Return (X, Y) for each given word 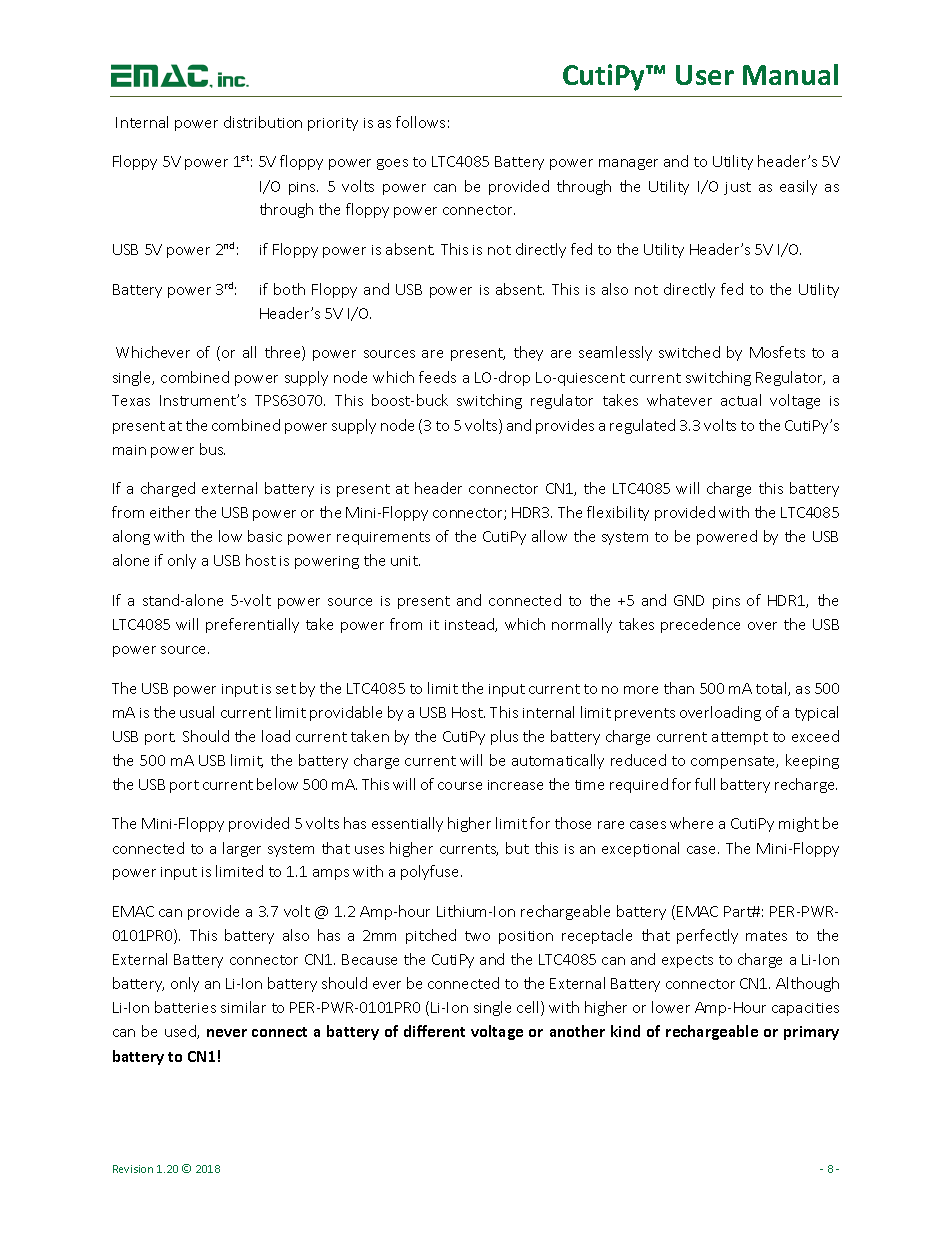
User (705, 75)
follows (420, 122)
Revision (133, 1169)
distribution (263, 122)
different (434, 1031)
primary (811, 1033)
